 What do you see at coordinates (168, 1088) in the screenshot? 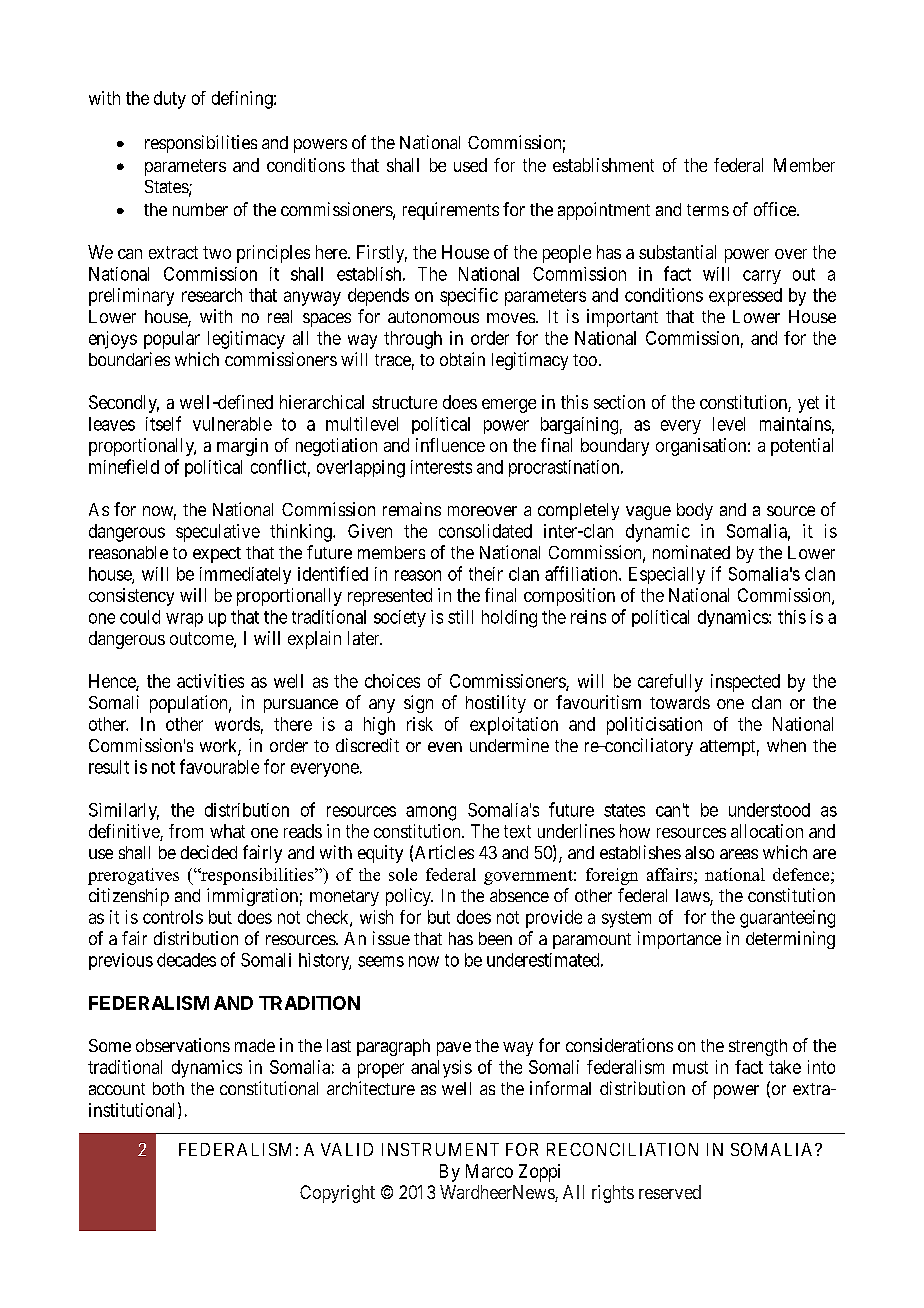
I see `both` at bounding box center [168, 1088].
